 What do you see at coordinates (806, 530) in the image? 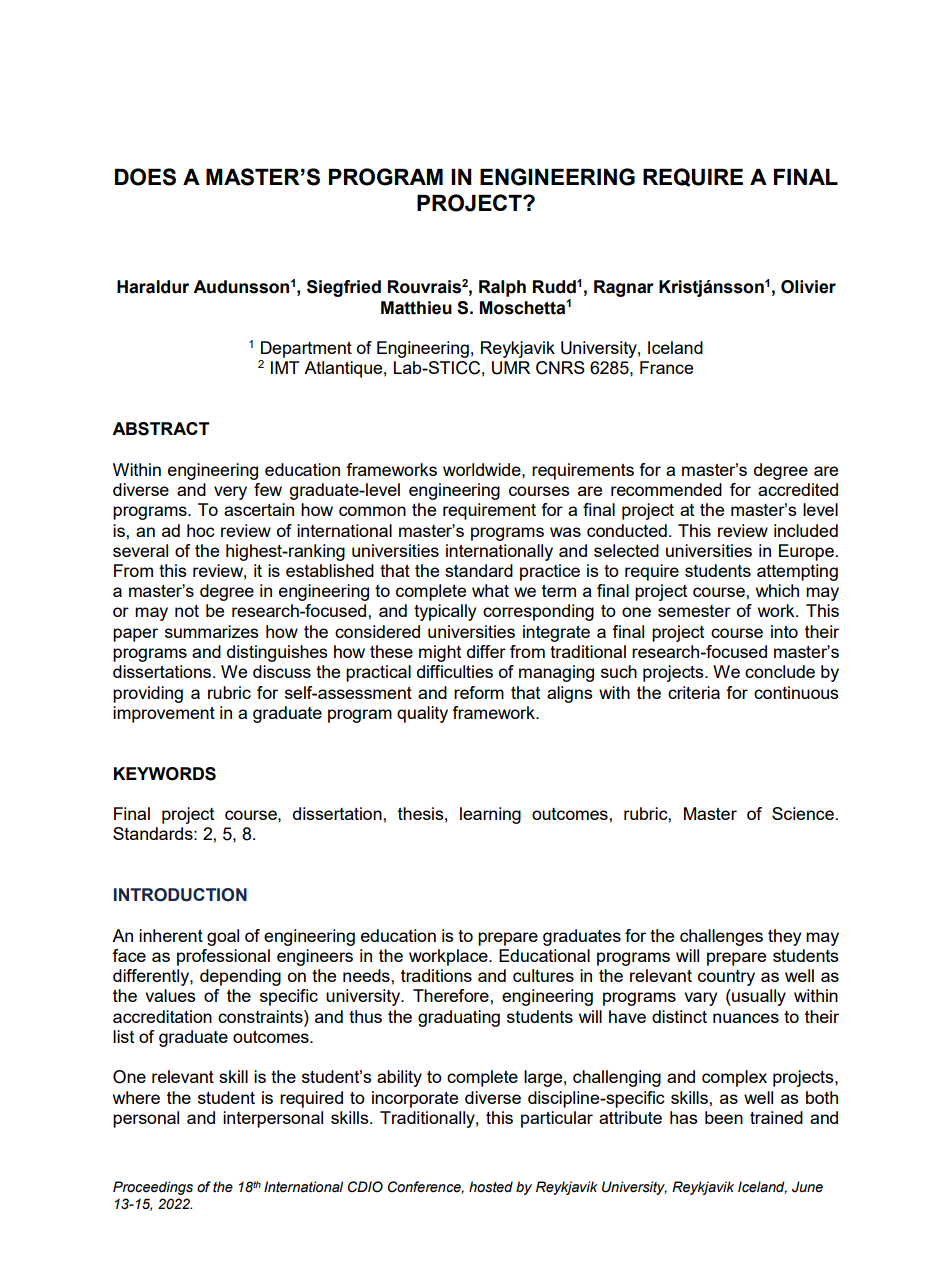
I see `included` at bounding box center [806, 530].
